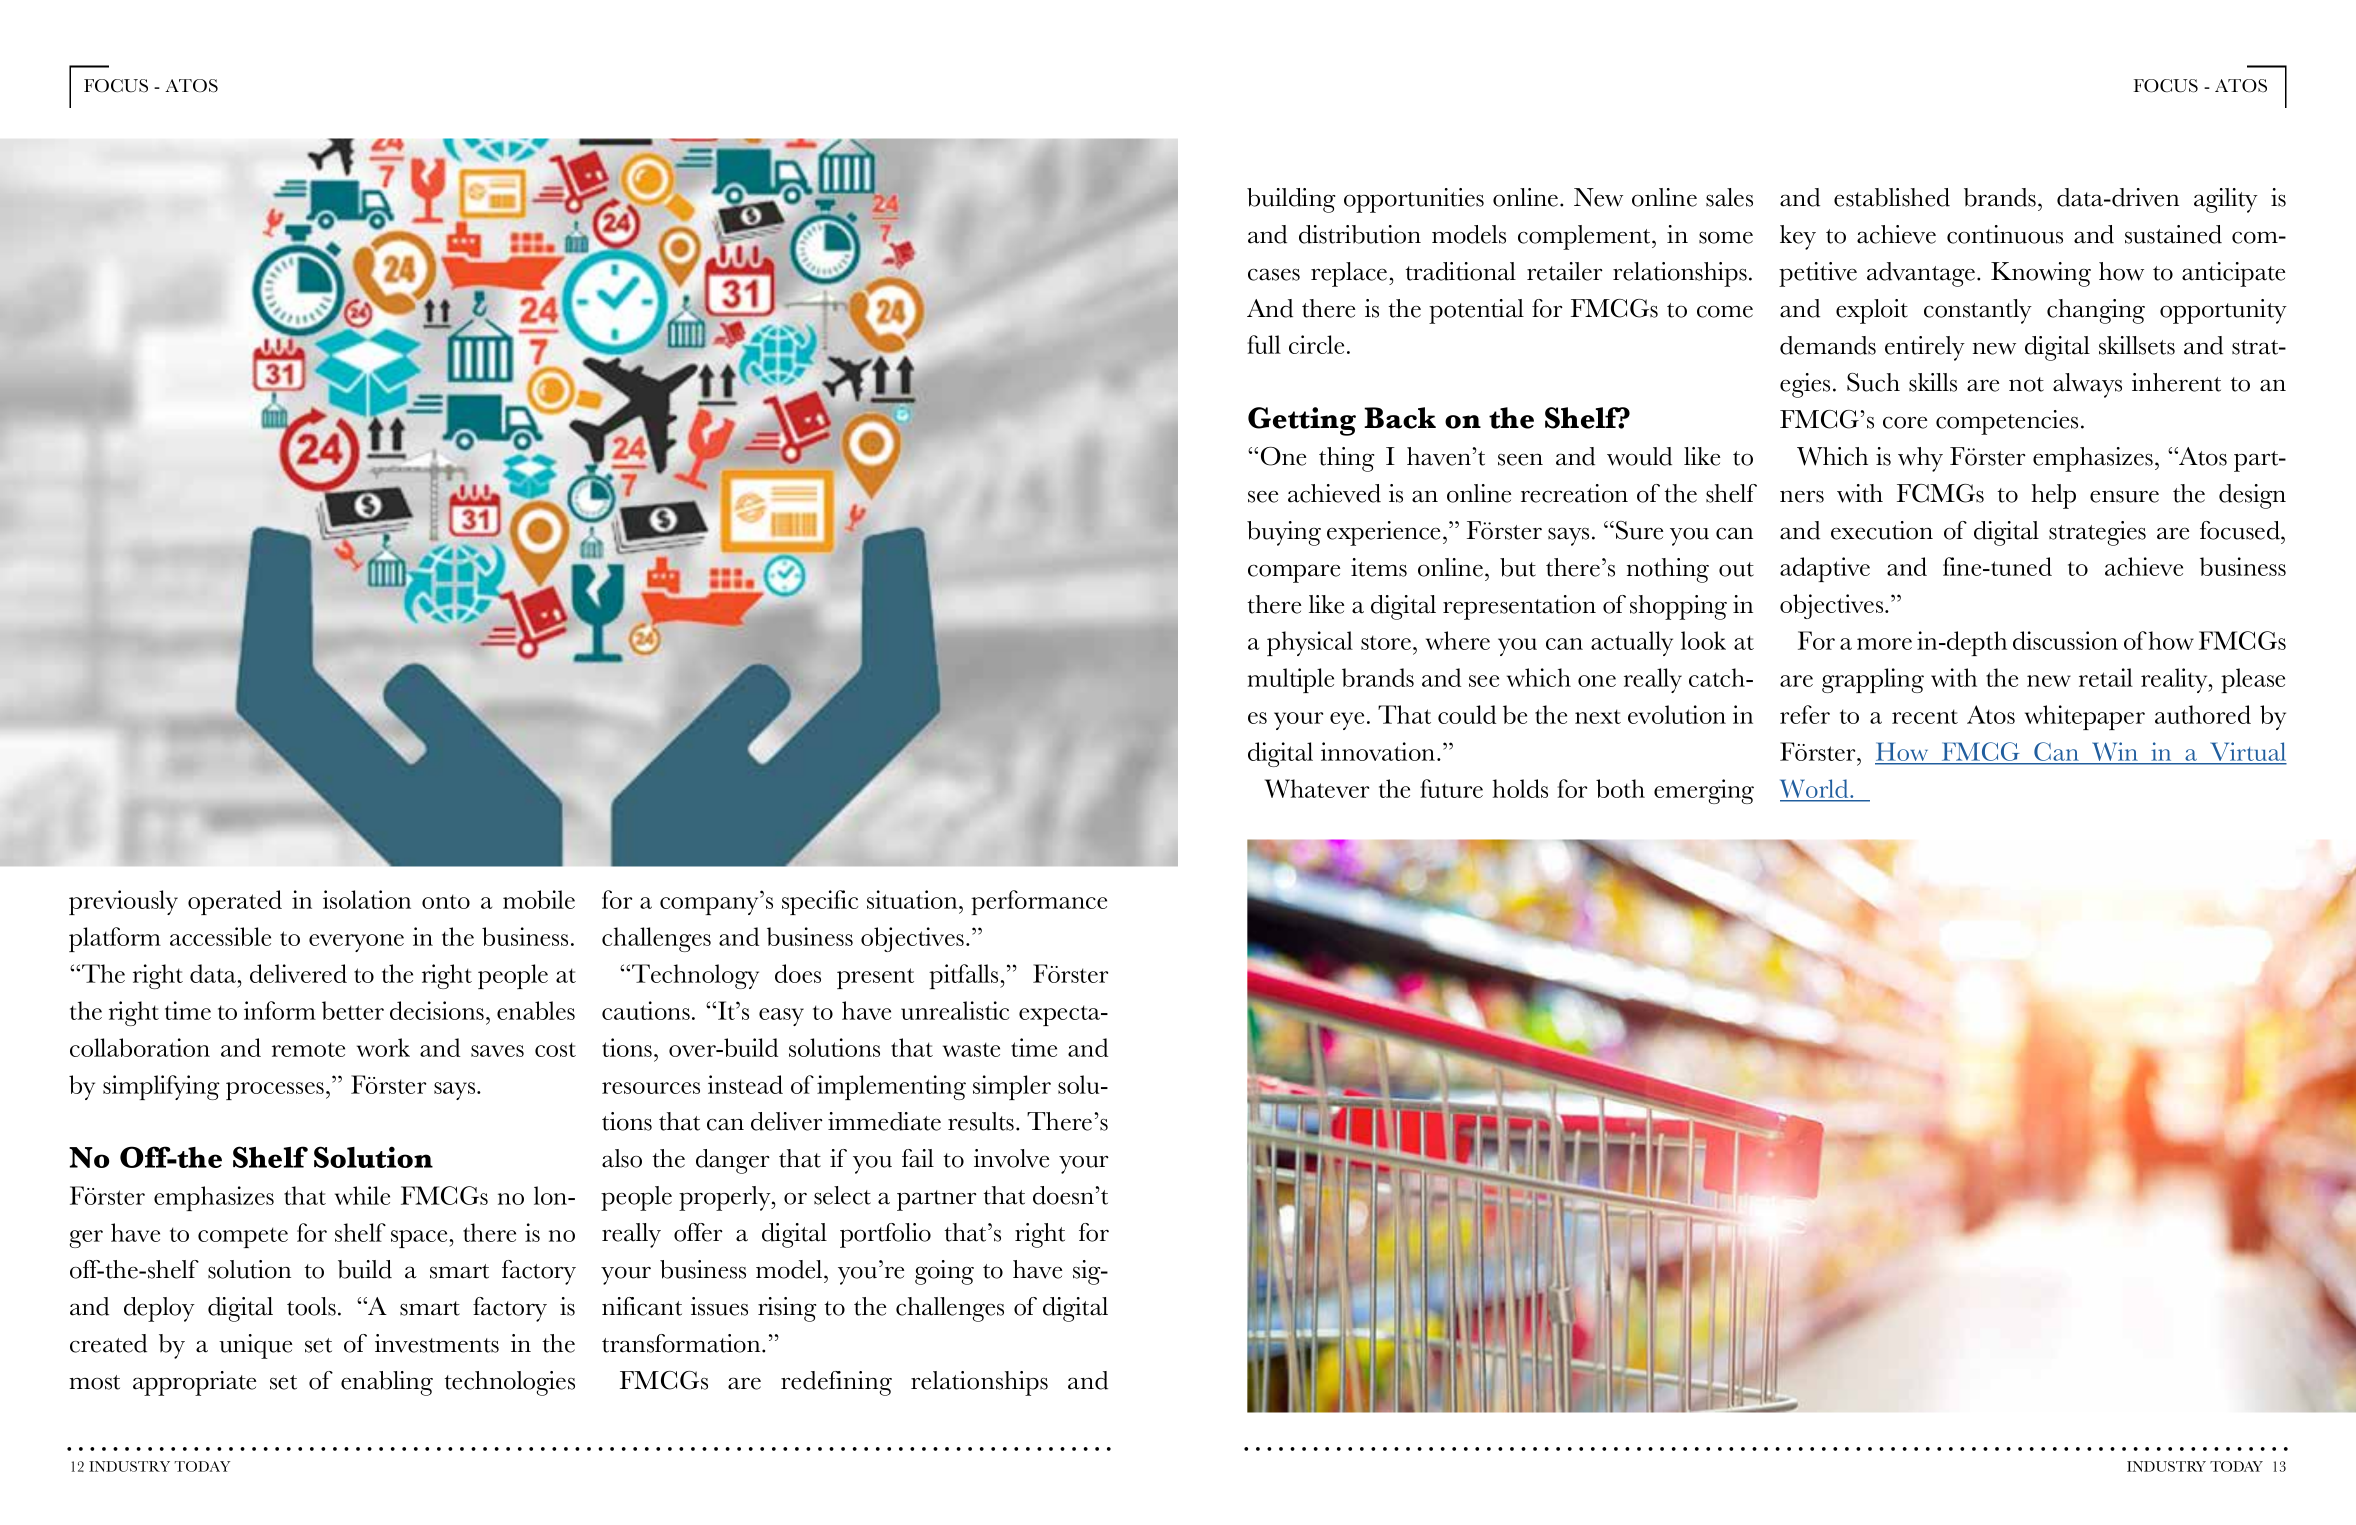 This image has height=1525, width=2356. Describe the element at coordinates (944, 1272) in the image. I see `going` at that location.
